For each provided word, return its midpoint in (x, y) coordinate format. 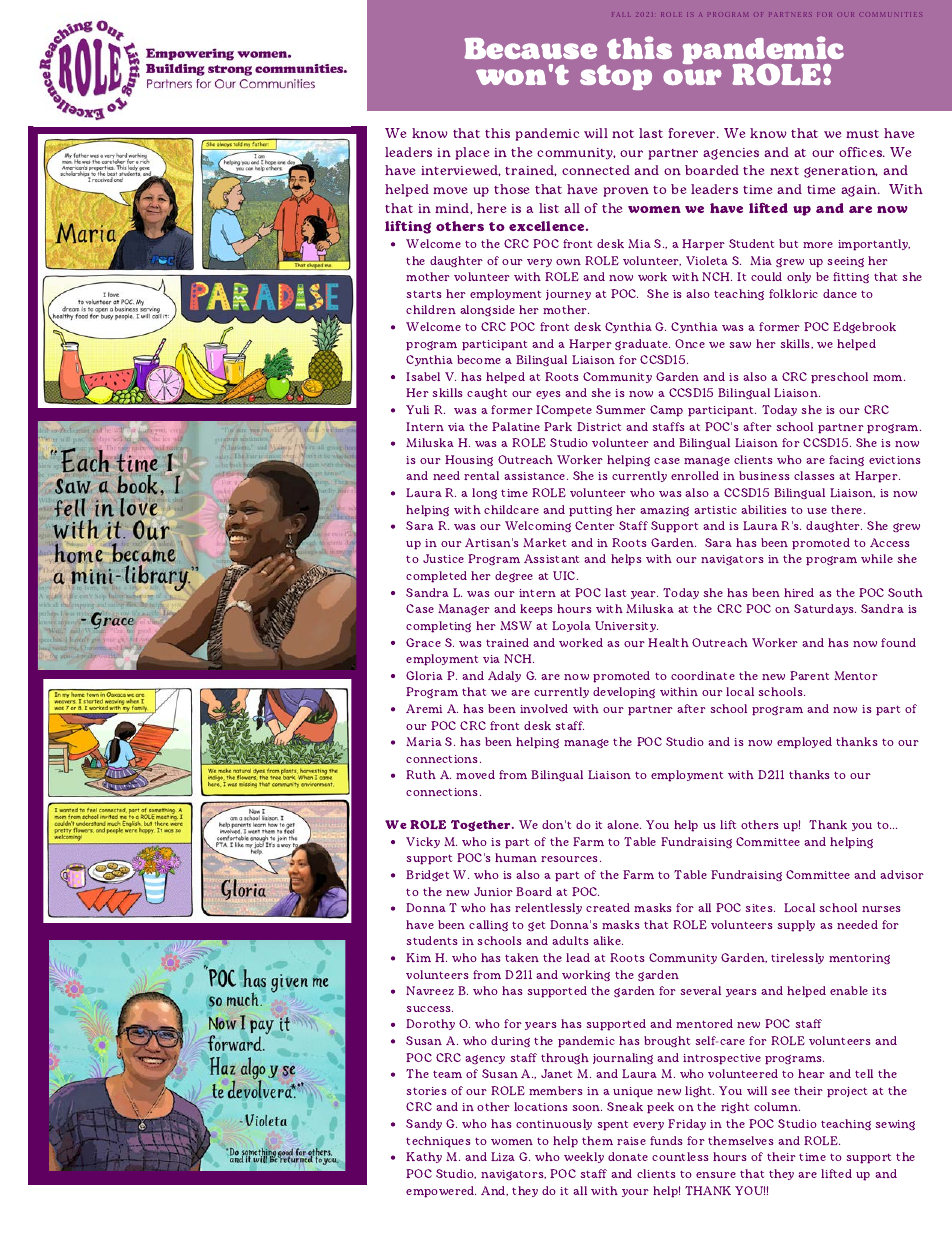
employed (804, 743)
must (862, 134)
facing (846, 460)
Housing (469, 460)
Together (482, 826)
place (472, 153)
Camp (666, 411)
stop (616, 77)
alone (624, 824)
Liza (503, 1156)
